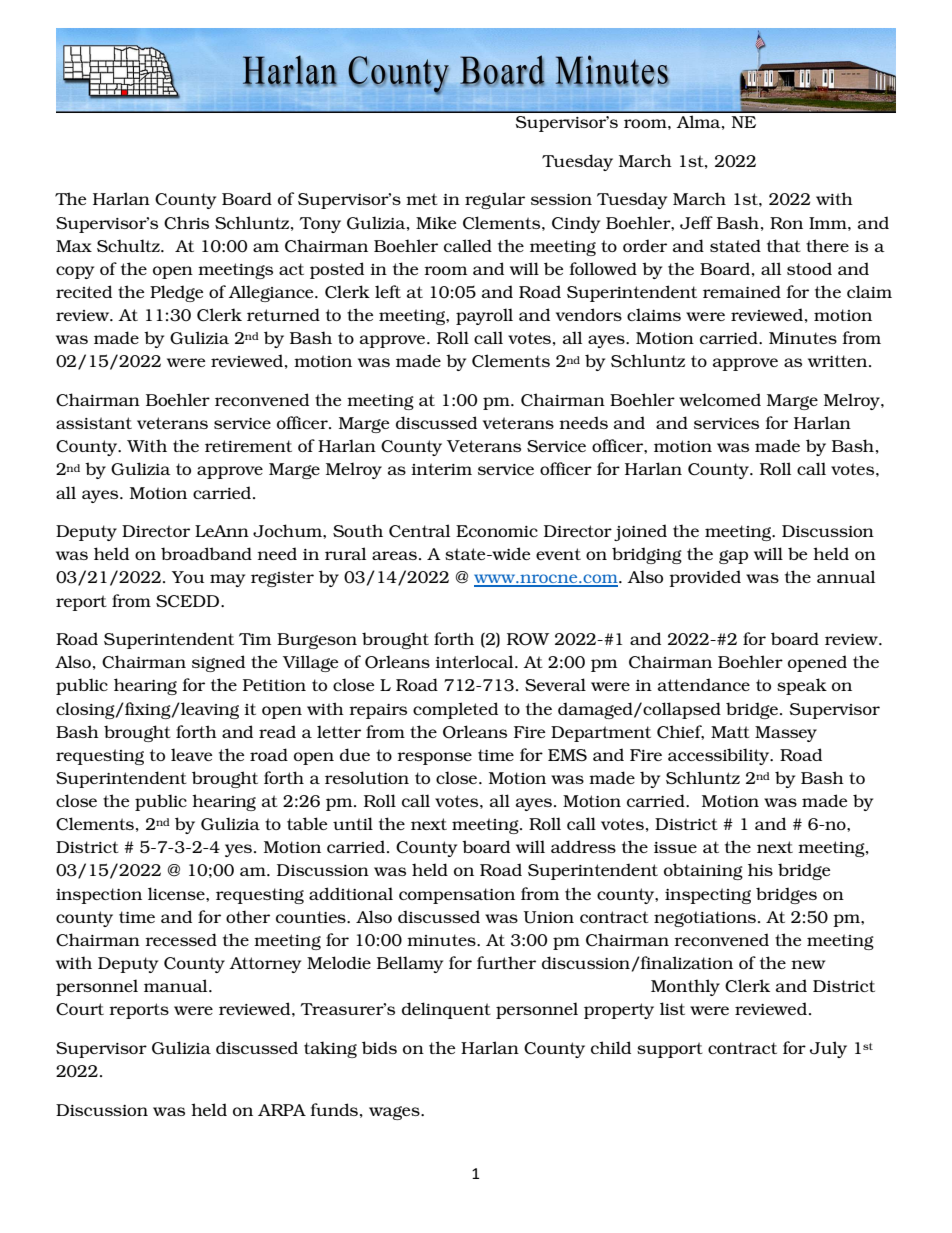 This screenshot has height=1233, width=952. I want to click on Chris, so click(186, 223).
